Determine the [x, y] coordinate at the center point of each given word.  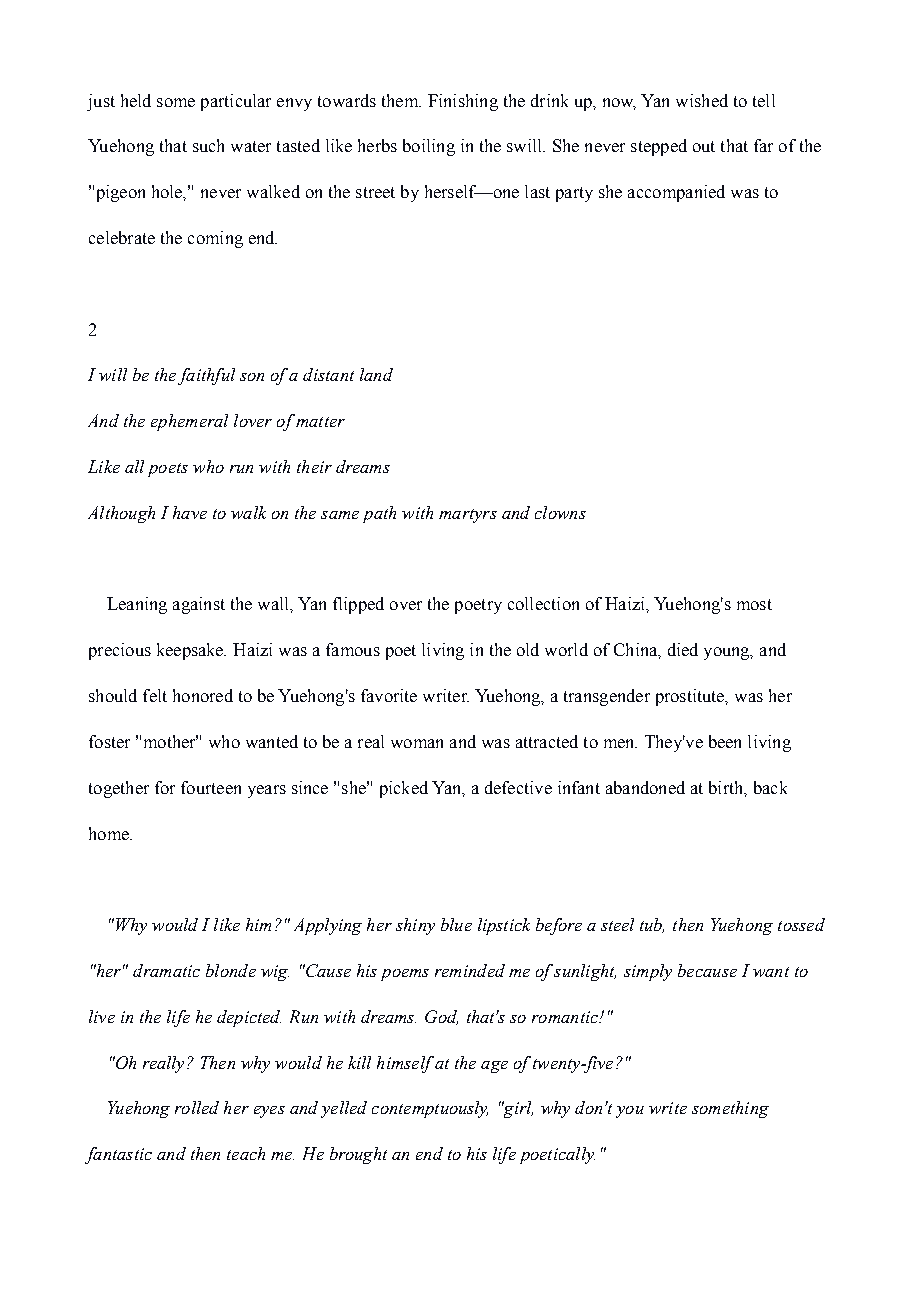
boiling [429, 147]
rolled [197, 1107]
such [208, 145]
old [528, 649]
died [683, 649]
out [704, 146]
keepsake [191, 651]
